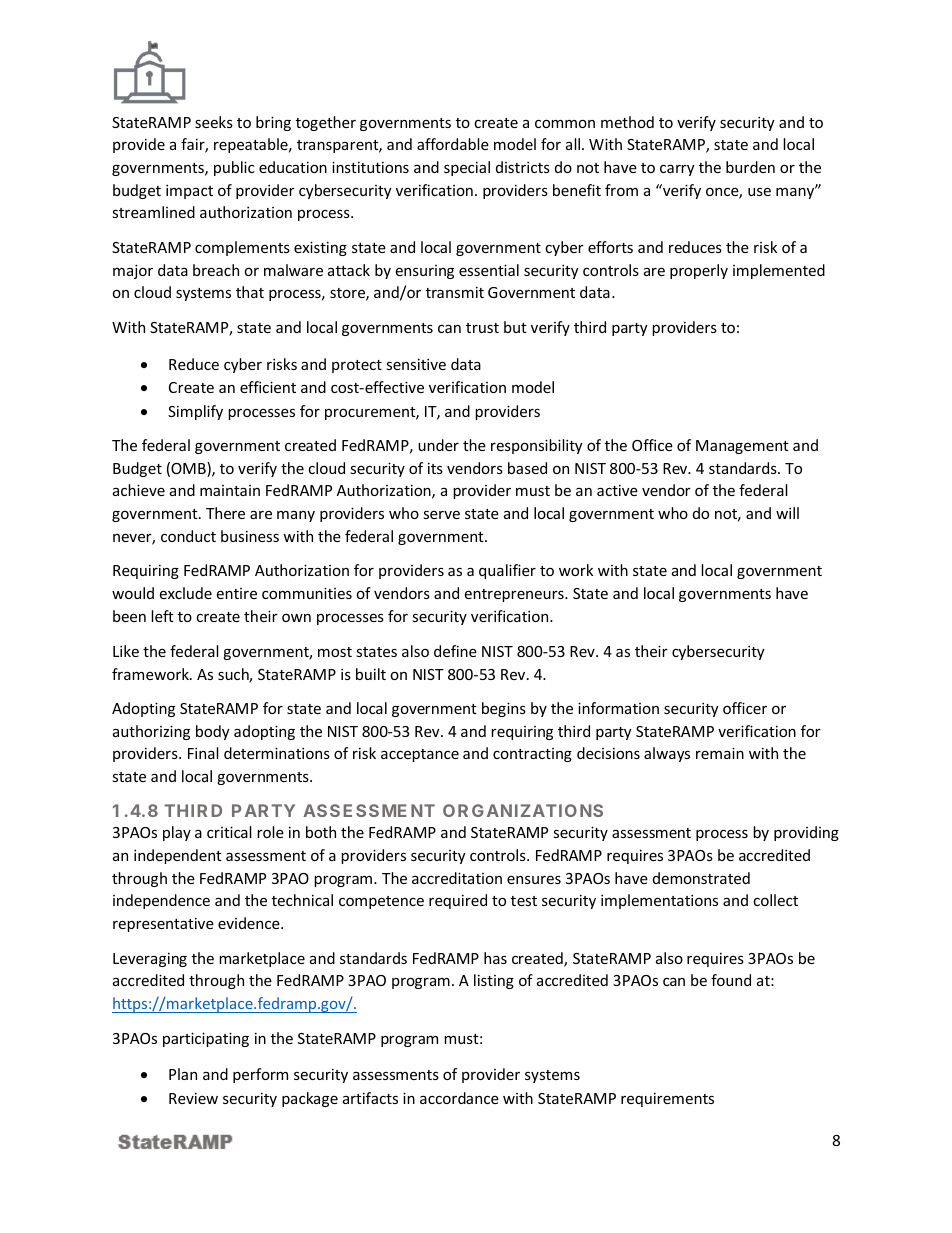 The image size is (952, 1233). What do you see at coordinates (234, 168) in the screenshot?
I see `public` at bounding box center [234, 168].
